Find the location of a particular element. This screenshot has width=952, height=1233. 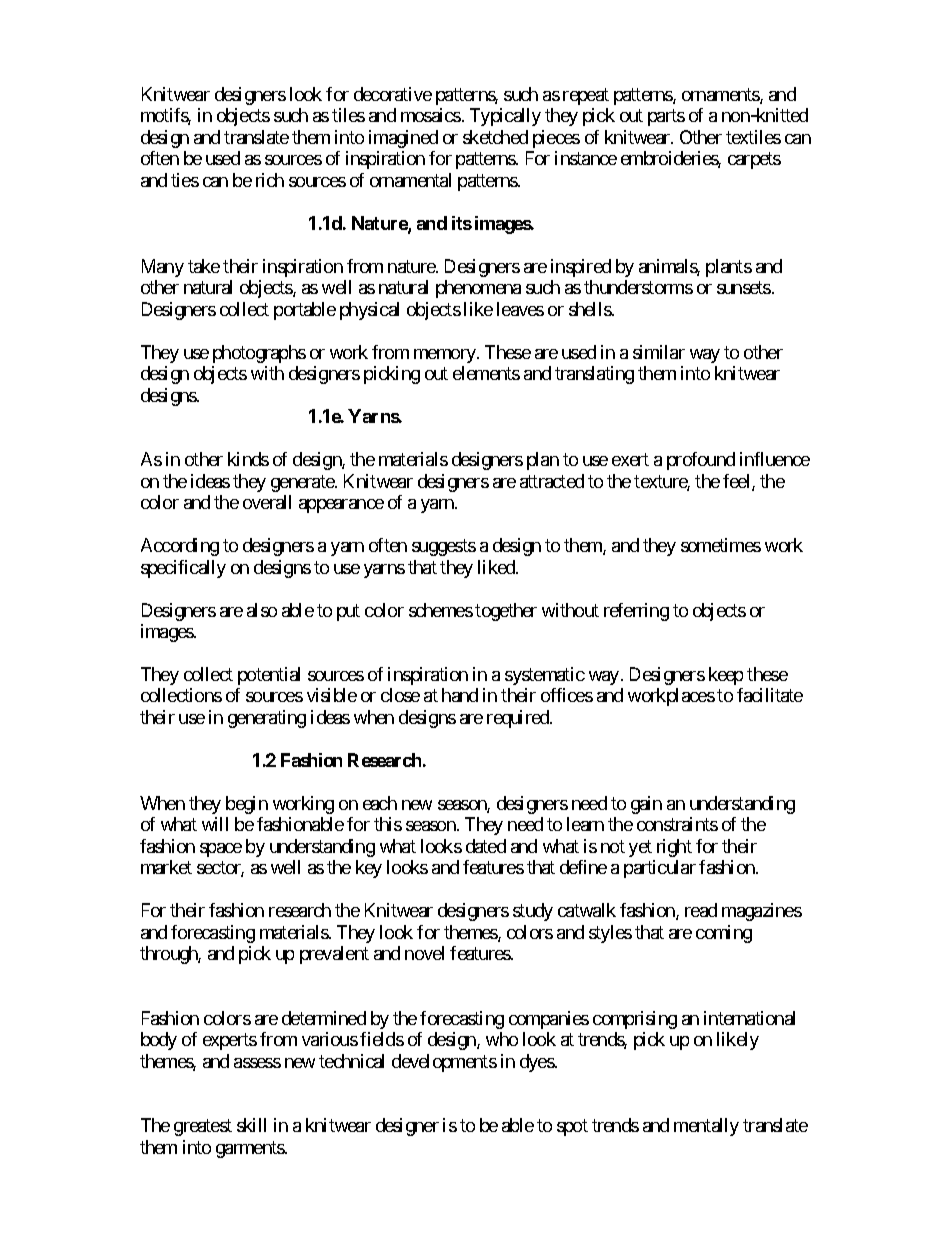

phenomena is located at coordinates (478, 289).
